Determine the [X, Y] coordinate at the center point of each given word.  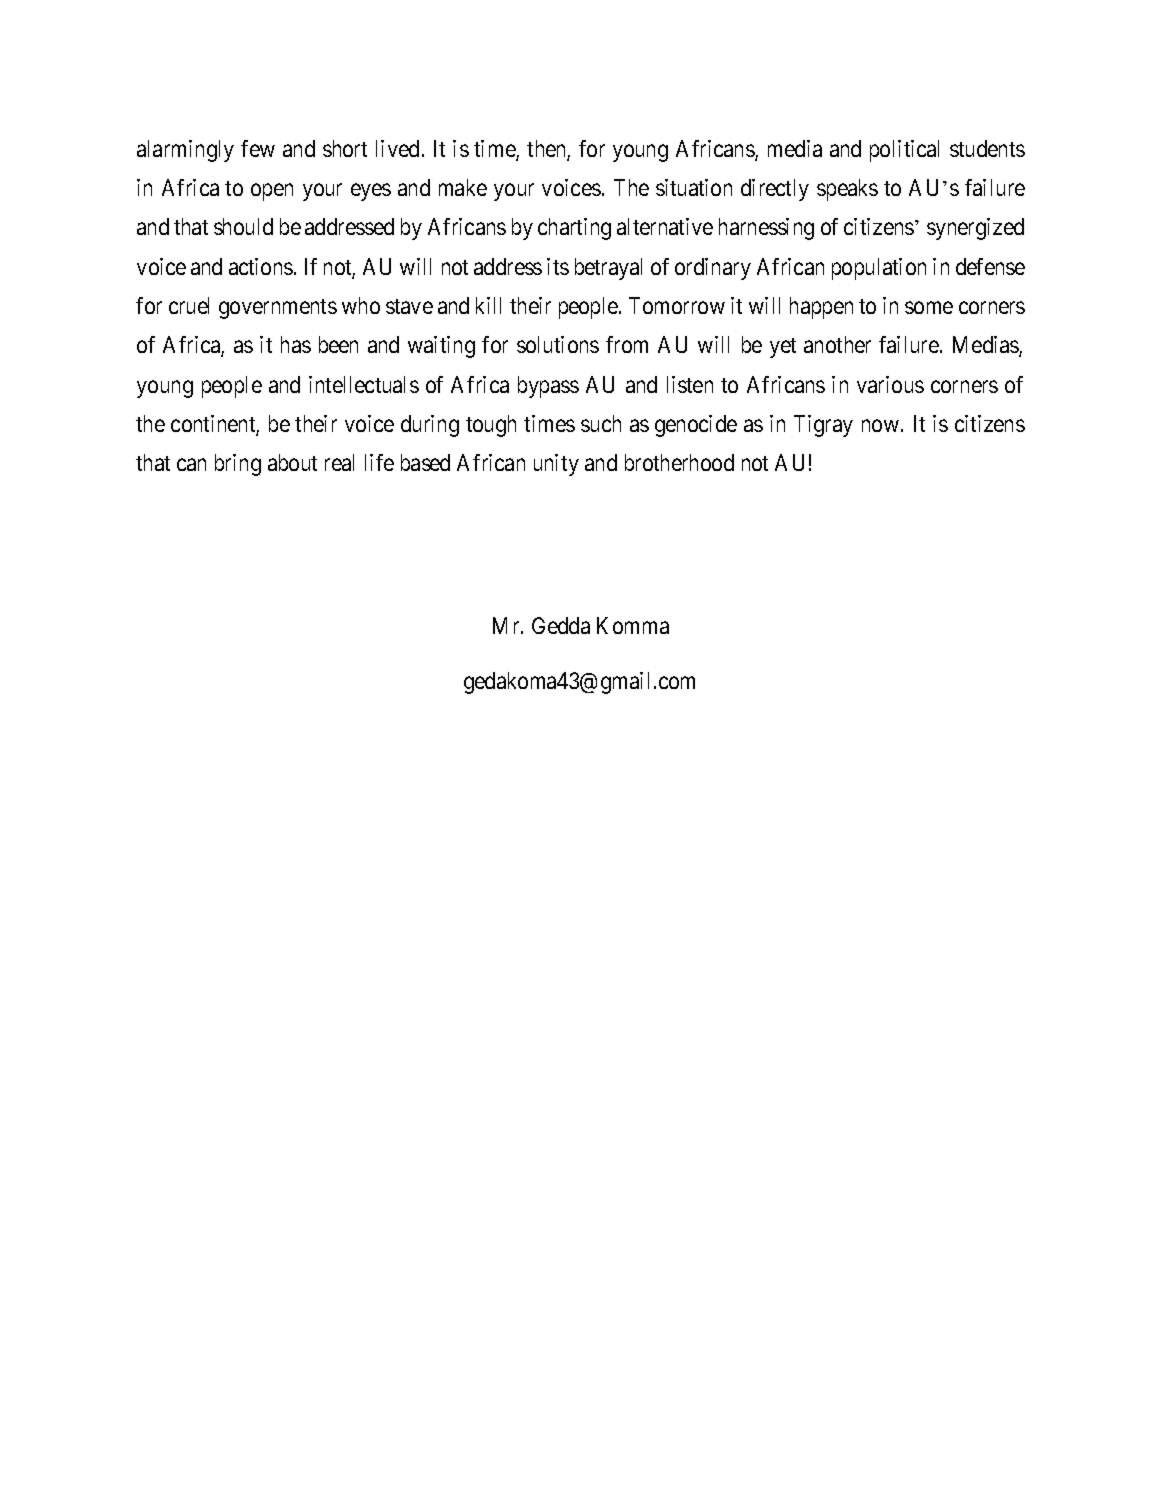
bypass [548, 387]
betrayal [608, 269]
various [890, 384]
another [837, 344]
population [879, 269]
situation [694, 187]
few [258, 148]
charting [574, 229]
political [904, 151]
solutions [558, 344]
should [243, 226]
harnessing [766, 229]
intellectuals [364, 384]
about [292, 462]
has [296, 344]
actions [261, 266]
